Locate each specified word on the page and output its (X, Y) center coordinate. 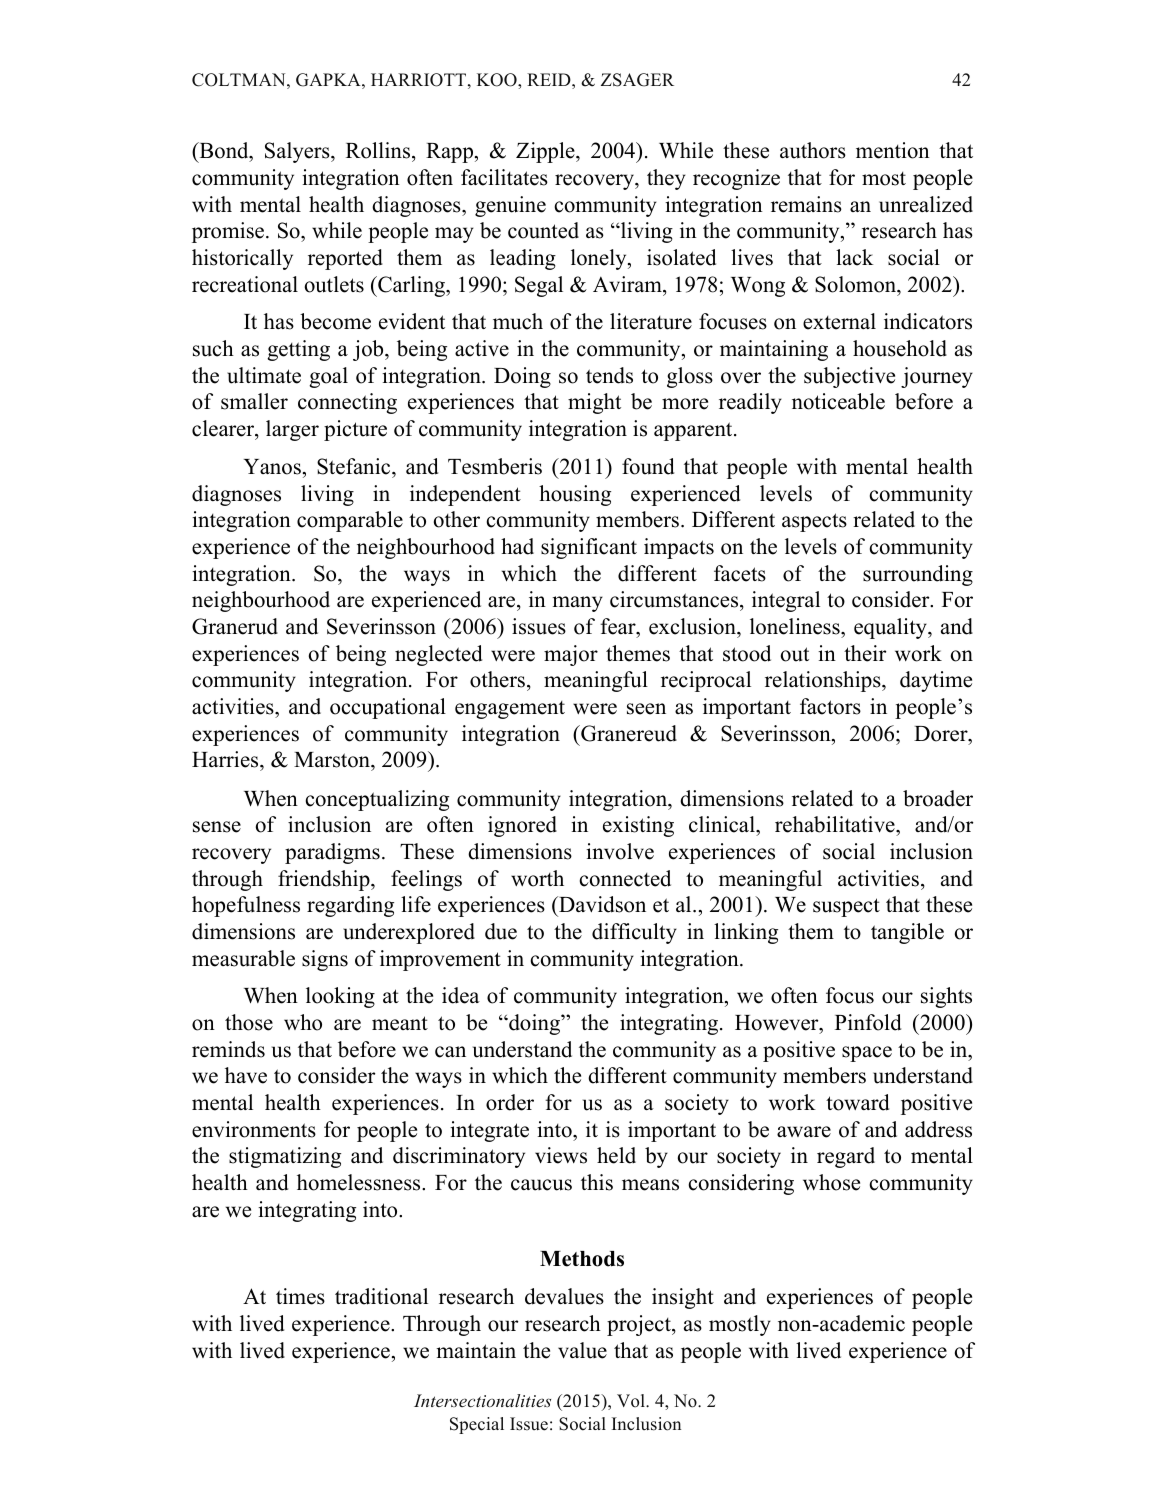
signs (325, 960)
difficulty (634, 933)
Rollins (379, 150)
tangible (907, 933)
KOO (498, 80)
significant (589, 548)
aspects (814, 522)
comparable (350, 521)
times (300, 1296)
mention (893, 150)
